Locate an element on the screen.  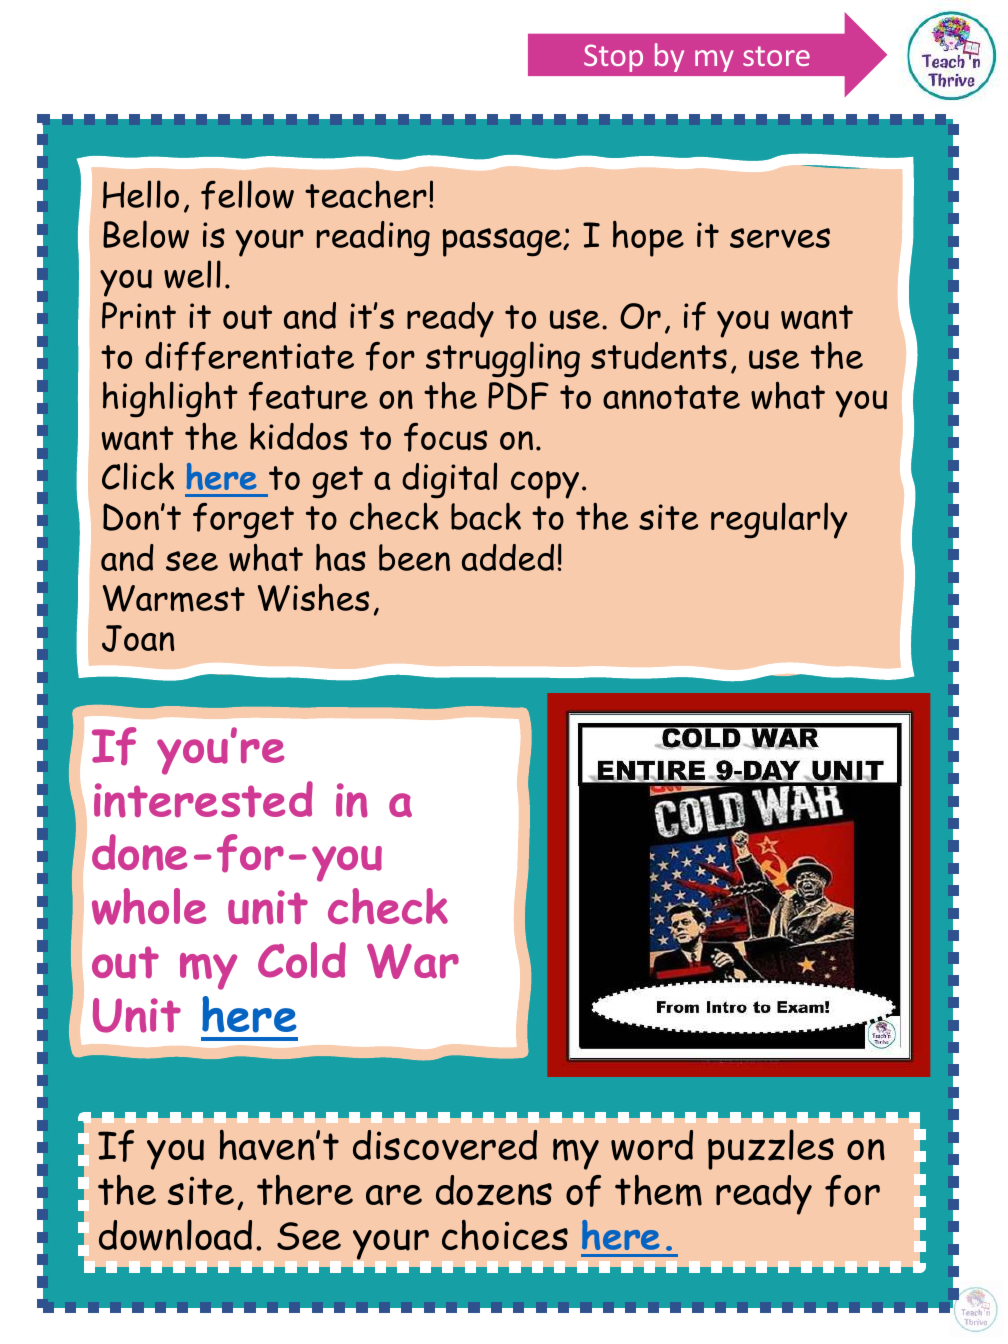
store is located at coordinates (776, 56).
